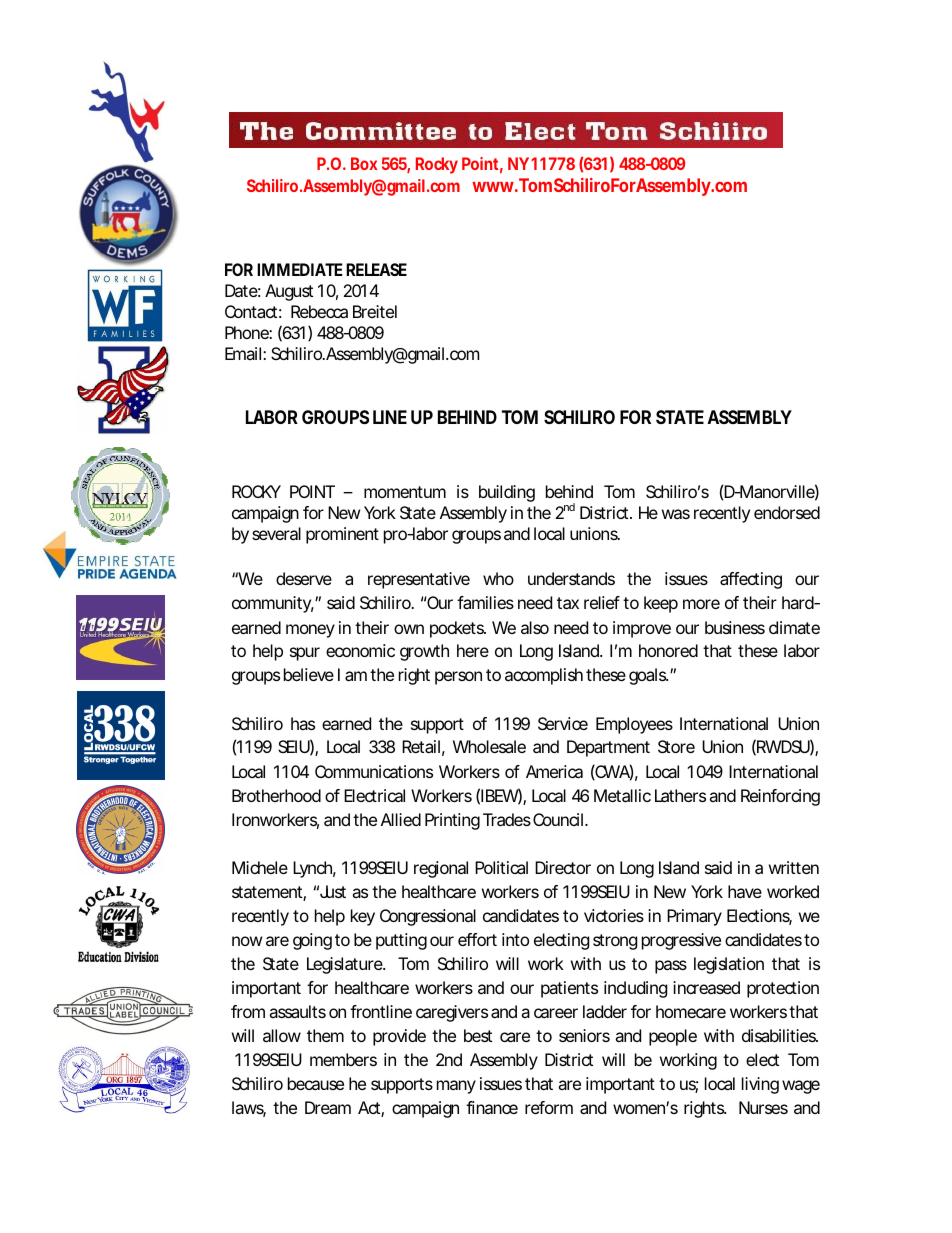 This image has height=1233, width=952. Describe the element at coordinates (492, 1107) in the image. I see `finance` at that location.
